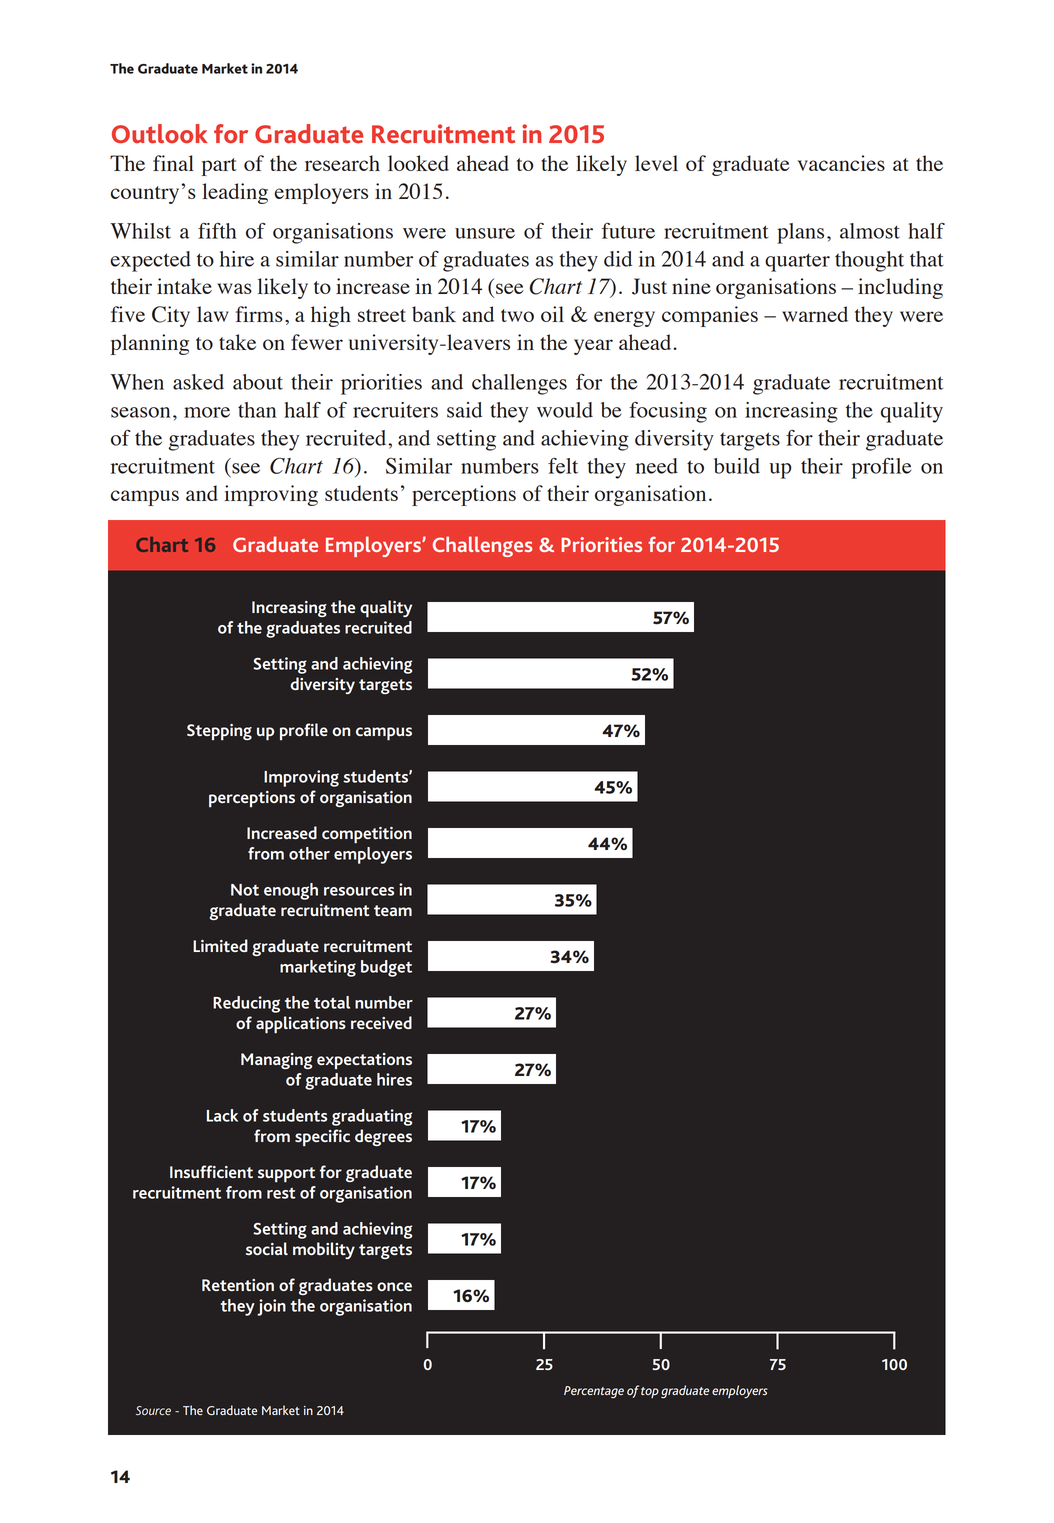  I want to click on competition, so click(367, 835).
